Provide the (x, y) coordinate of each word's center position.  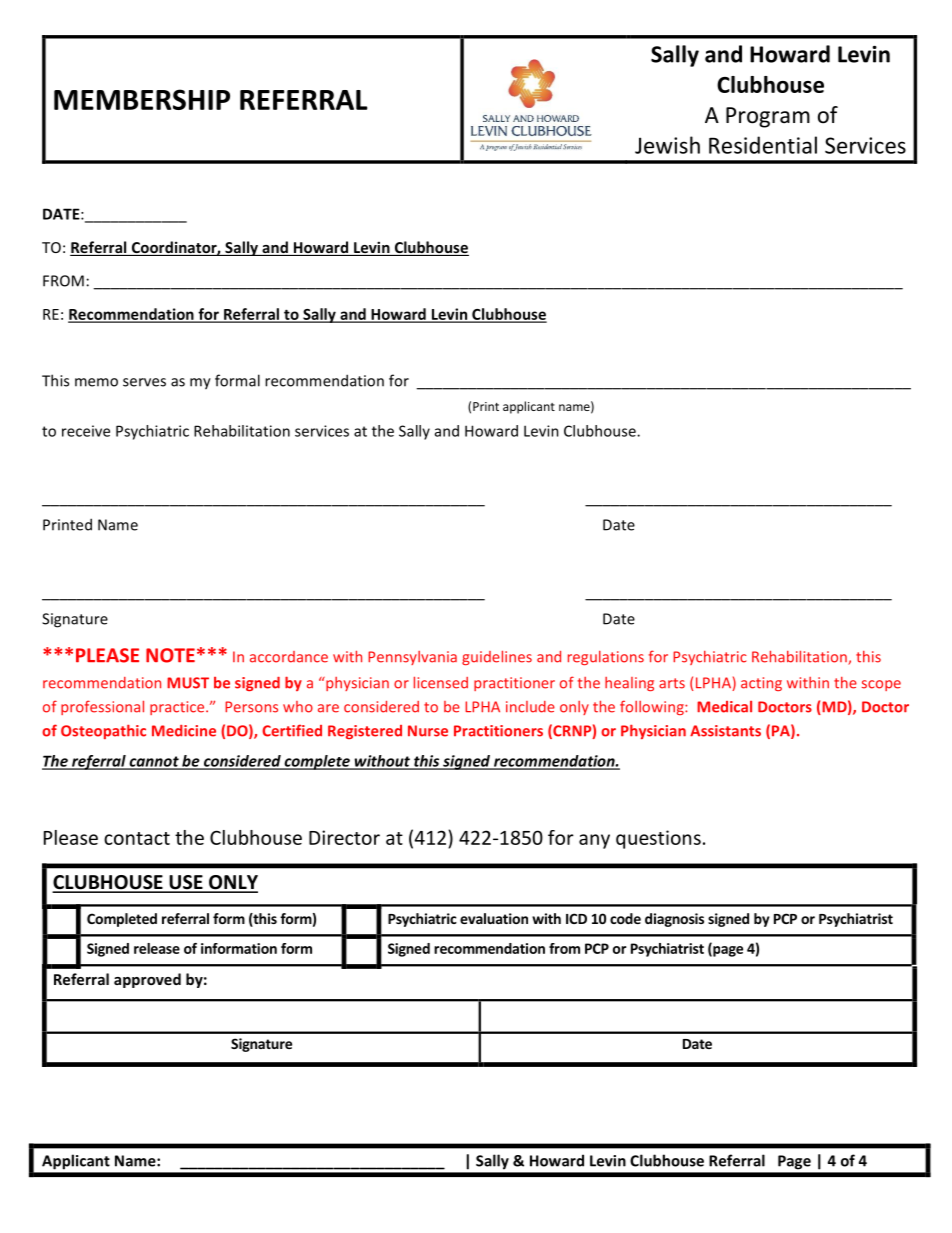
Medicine (184, 731)
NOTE (170, 655)
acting (761, 684)
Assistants (725, 731)
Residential (763, 145)
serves (144, 382)
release (157, 948)
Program (768, 117)
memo (96, 382)
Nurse (428, 731)
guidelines (497, 657)
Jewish (667, 145)
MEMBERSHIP (142, 99)
